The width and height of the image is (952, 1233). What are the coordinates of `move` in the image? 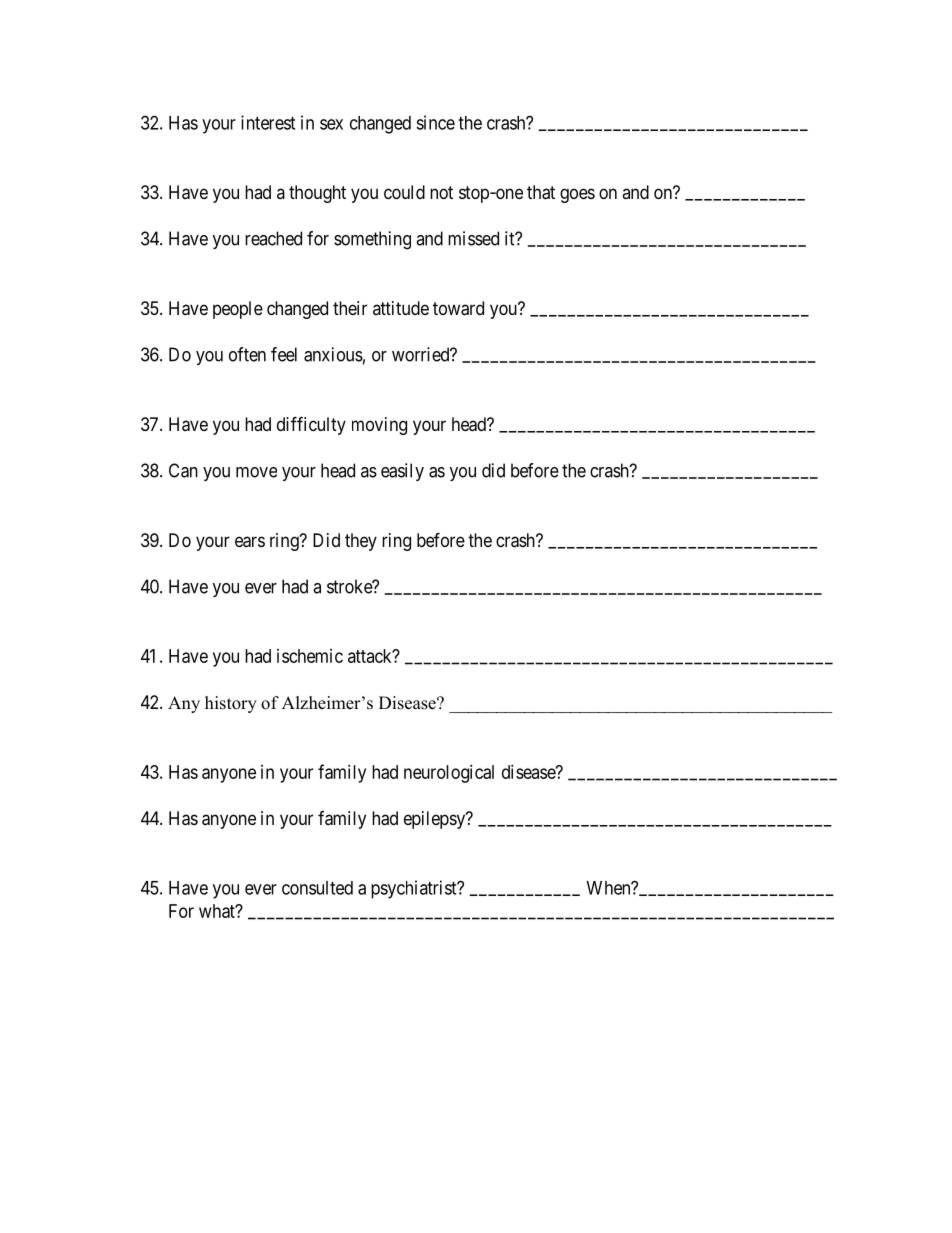 It's located at (256, 472).
